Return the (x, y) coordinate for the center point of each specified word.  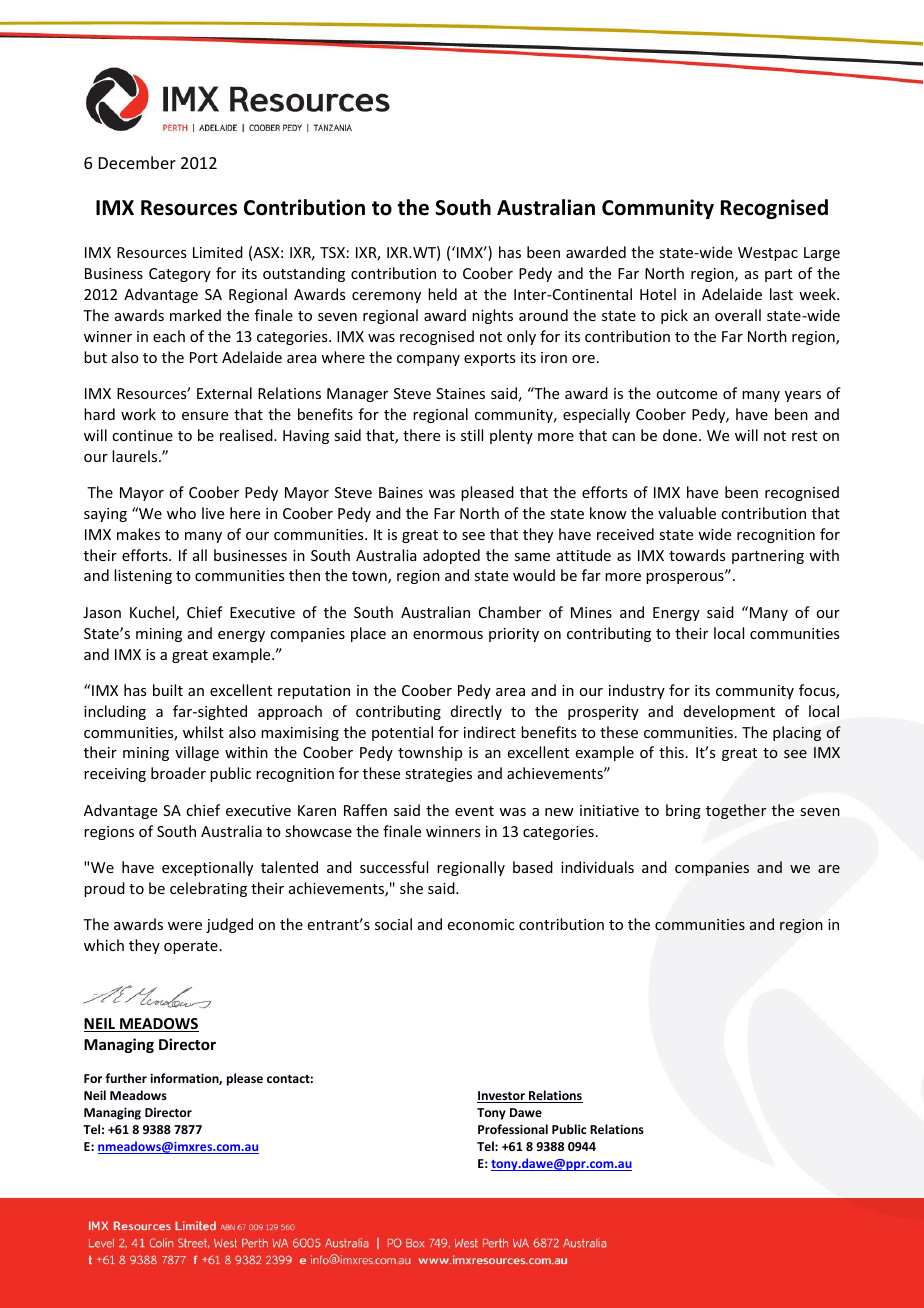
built (168, 690)
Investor (502, 1097)
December (137, 162)
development (729, 712)
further (126, 1078)
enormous (448, 635)
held (442, 294)
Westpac (768, 254)
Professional (513, 1129)
